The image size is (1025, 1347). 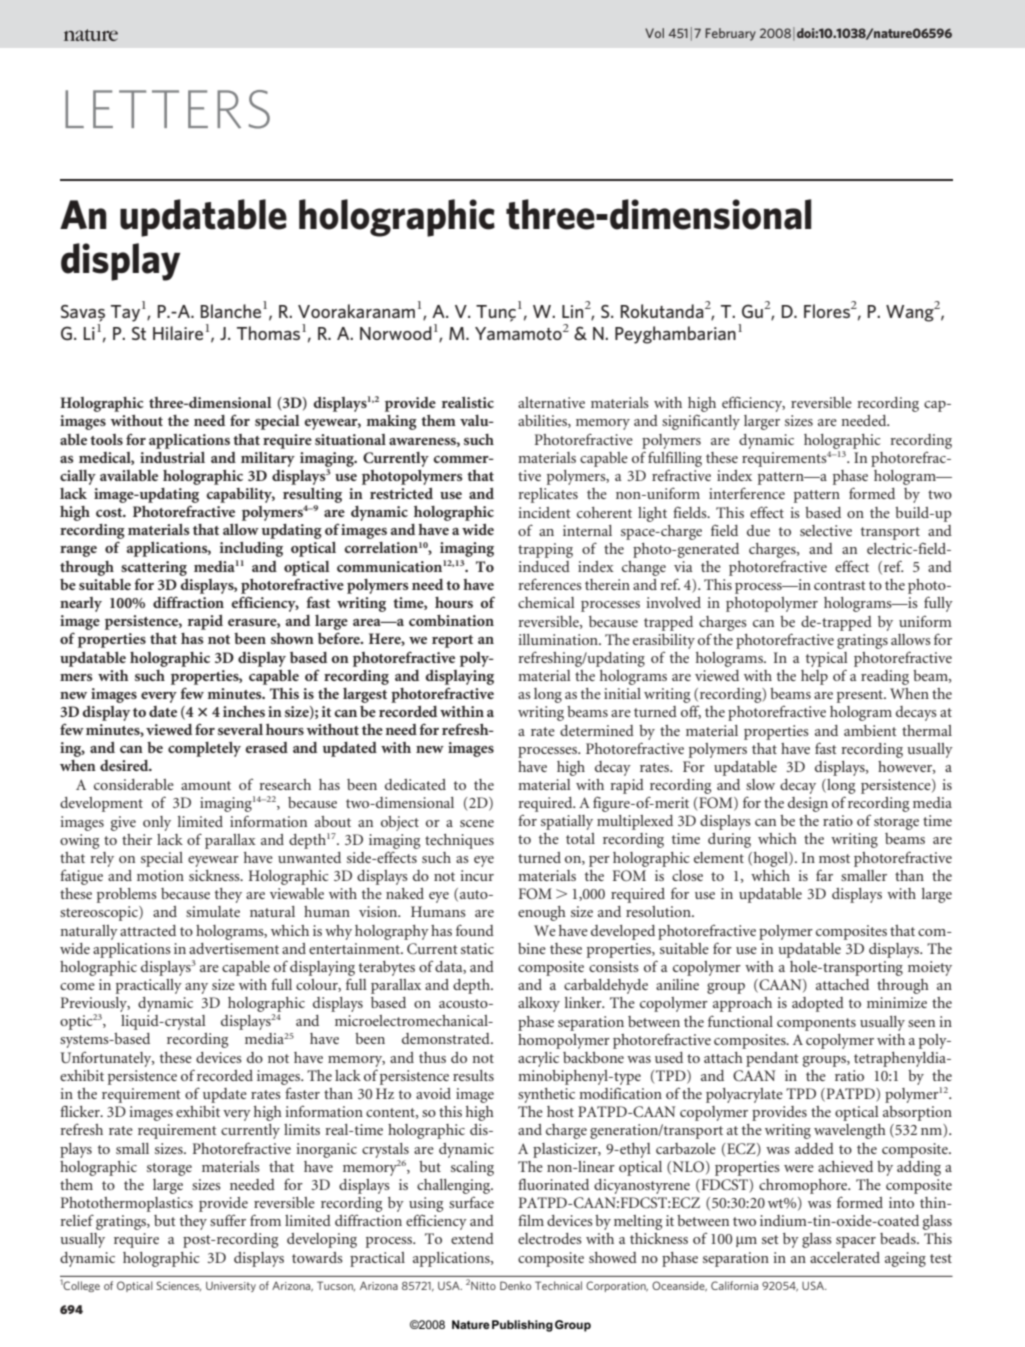 What do you see at coordinates (827, 659) in the screenshot?
I see `typical` at bounding box center [827, 659].
